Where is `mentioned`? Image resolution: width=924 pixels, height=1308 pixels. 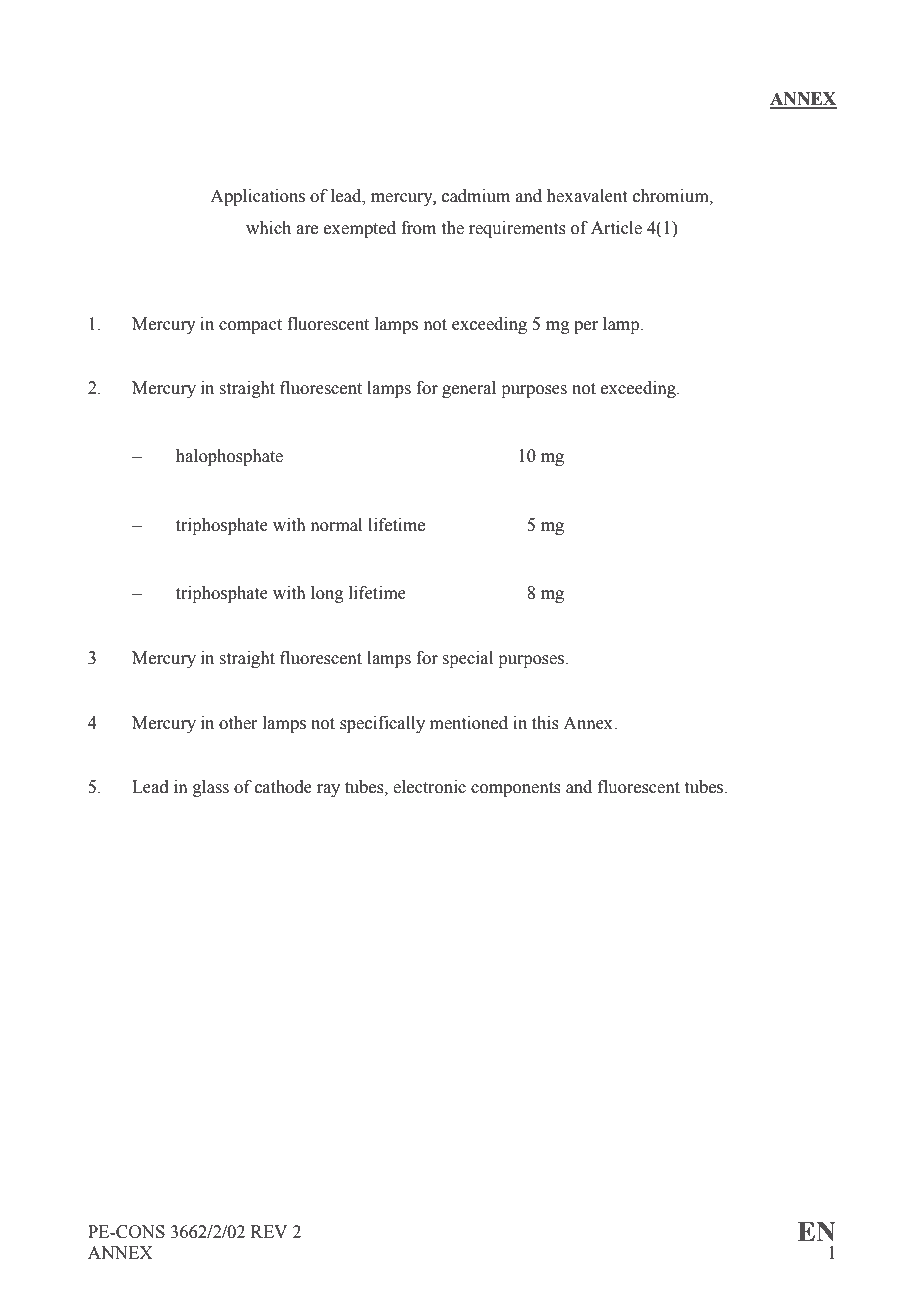
mentioned is located at coordinates (469, 723).
